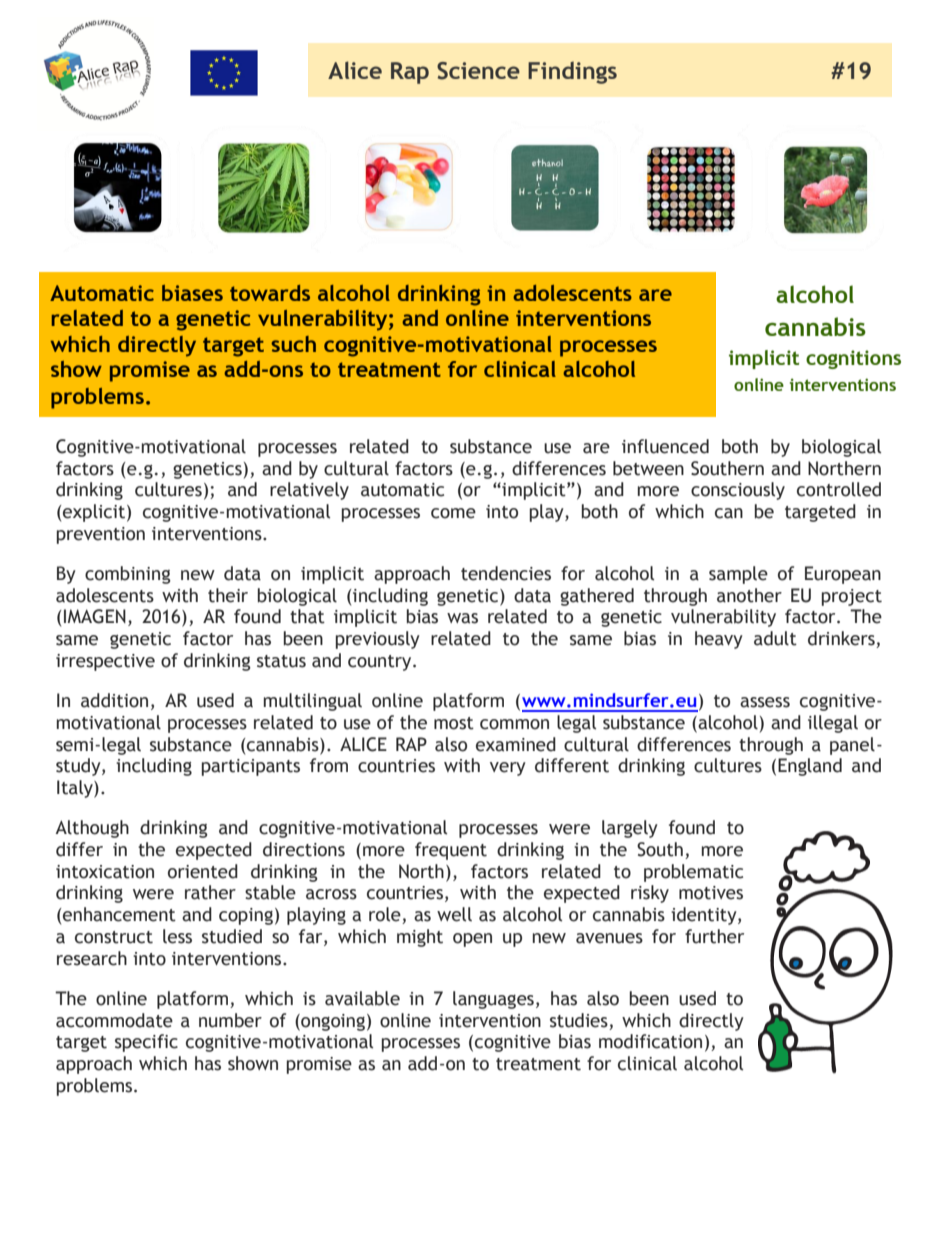  Describe the element at coordinates (293, 344) in the screenshot. I see `such` at that location.
